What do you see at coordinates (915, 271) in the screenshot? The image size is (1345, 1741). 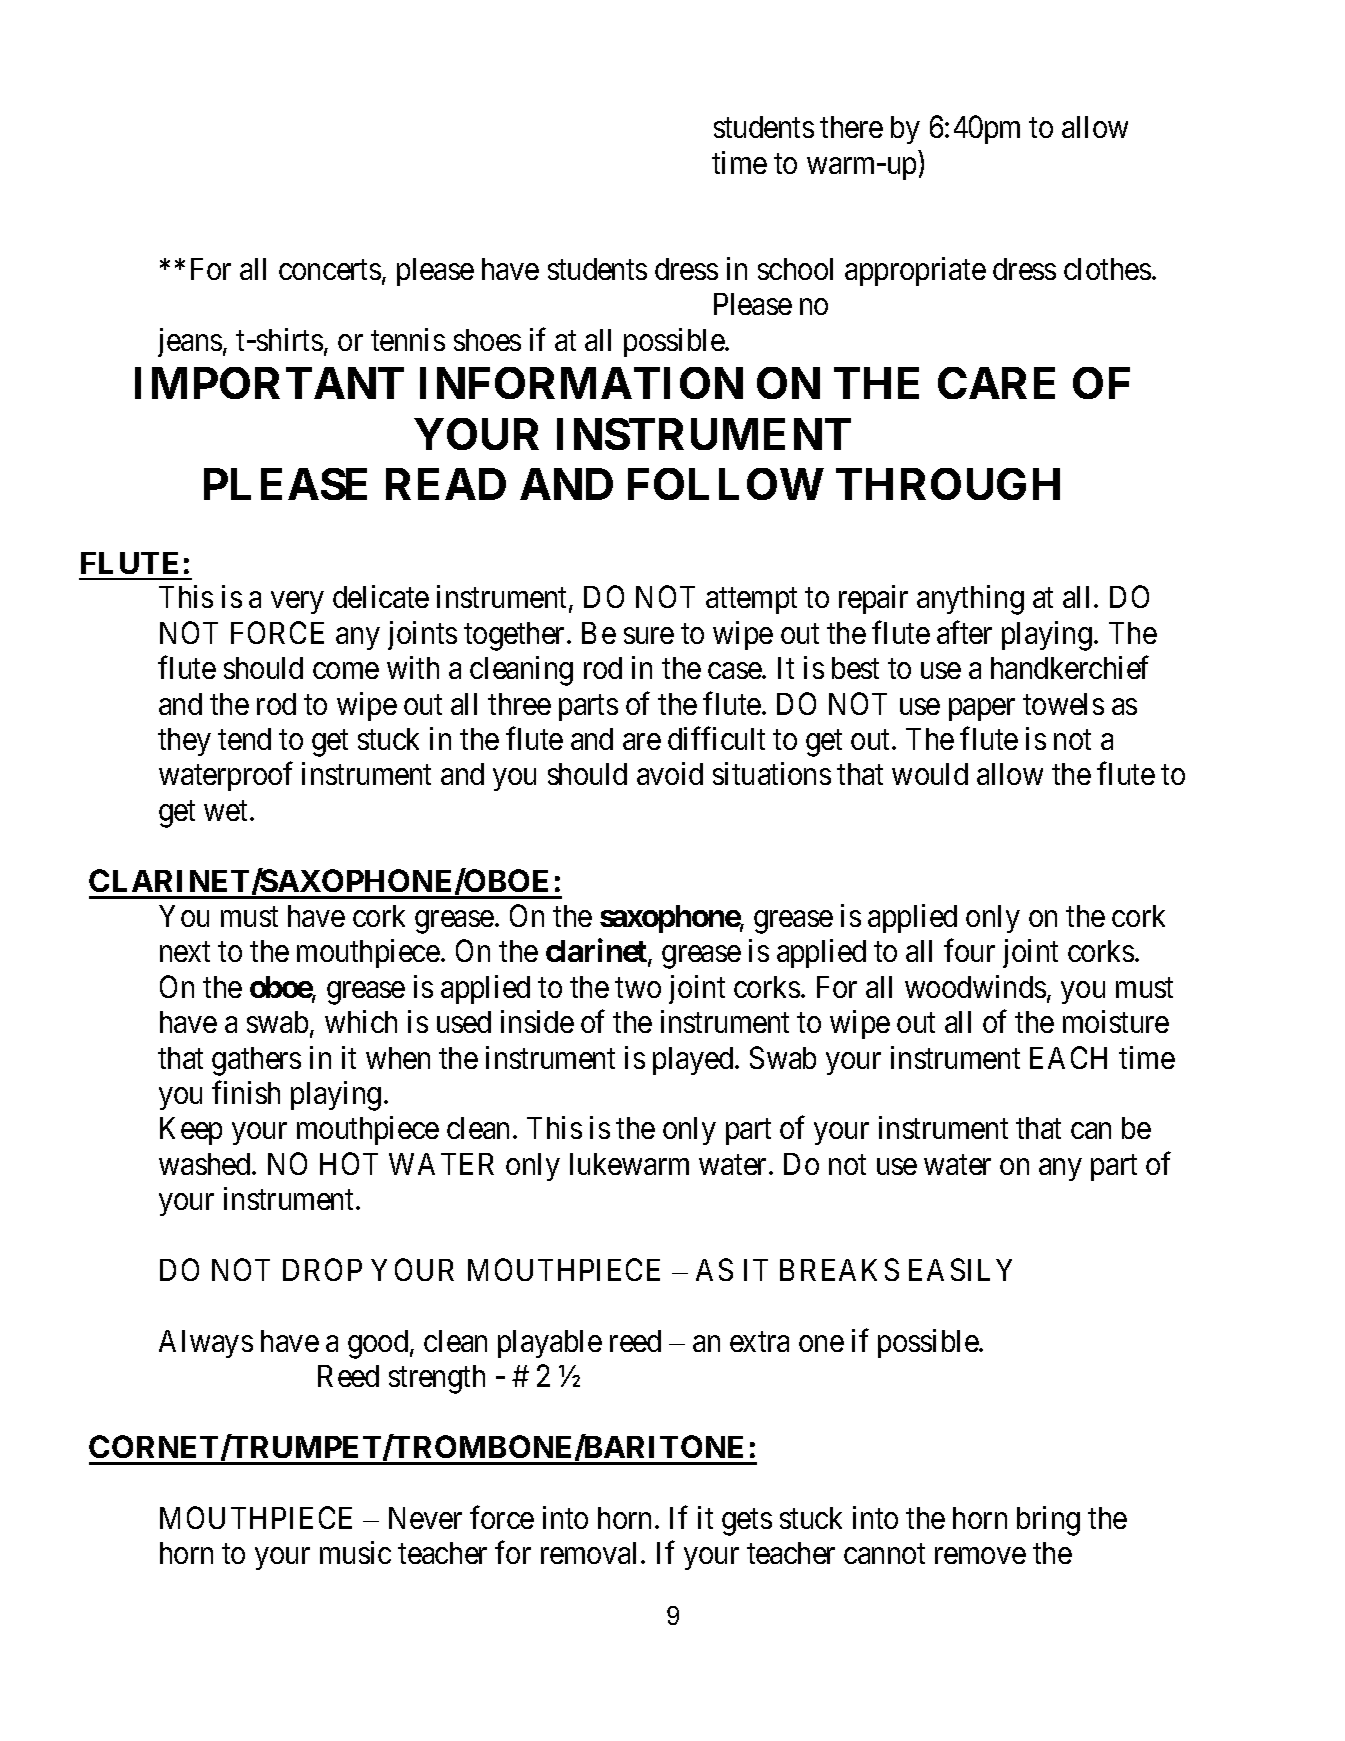 I see `appropriate` at bounding box center [915, 271].
